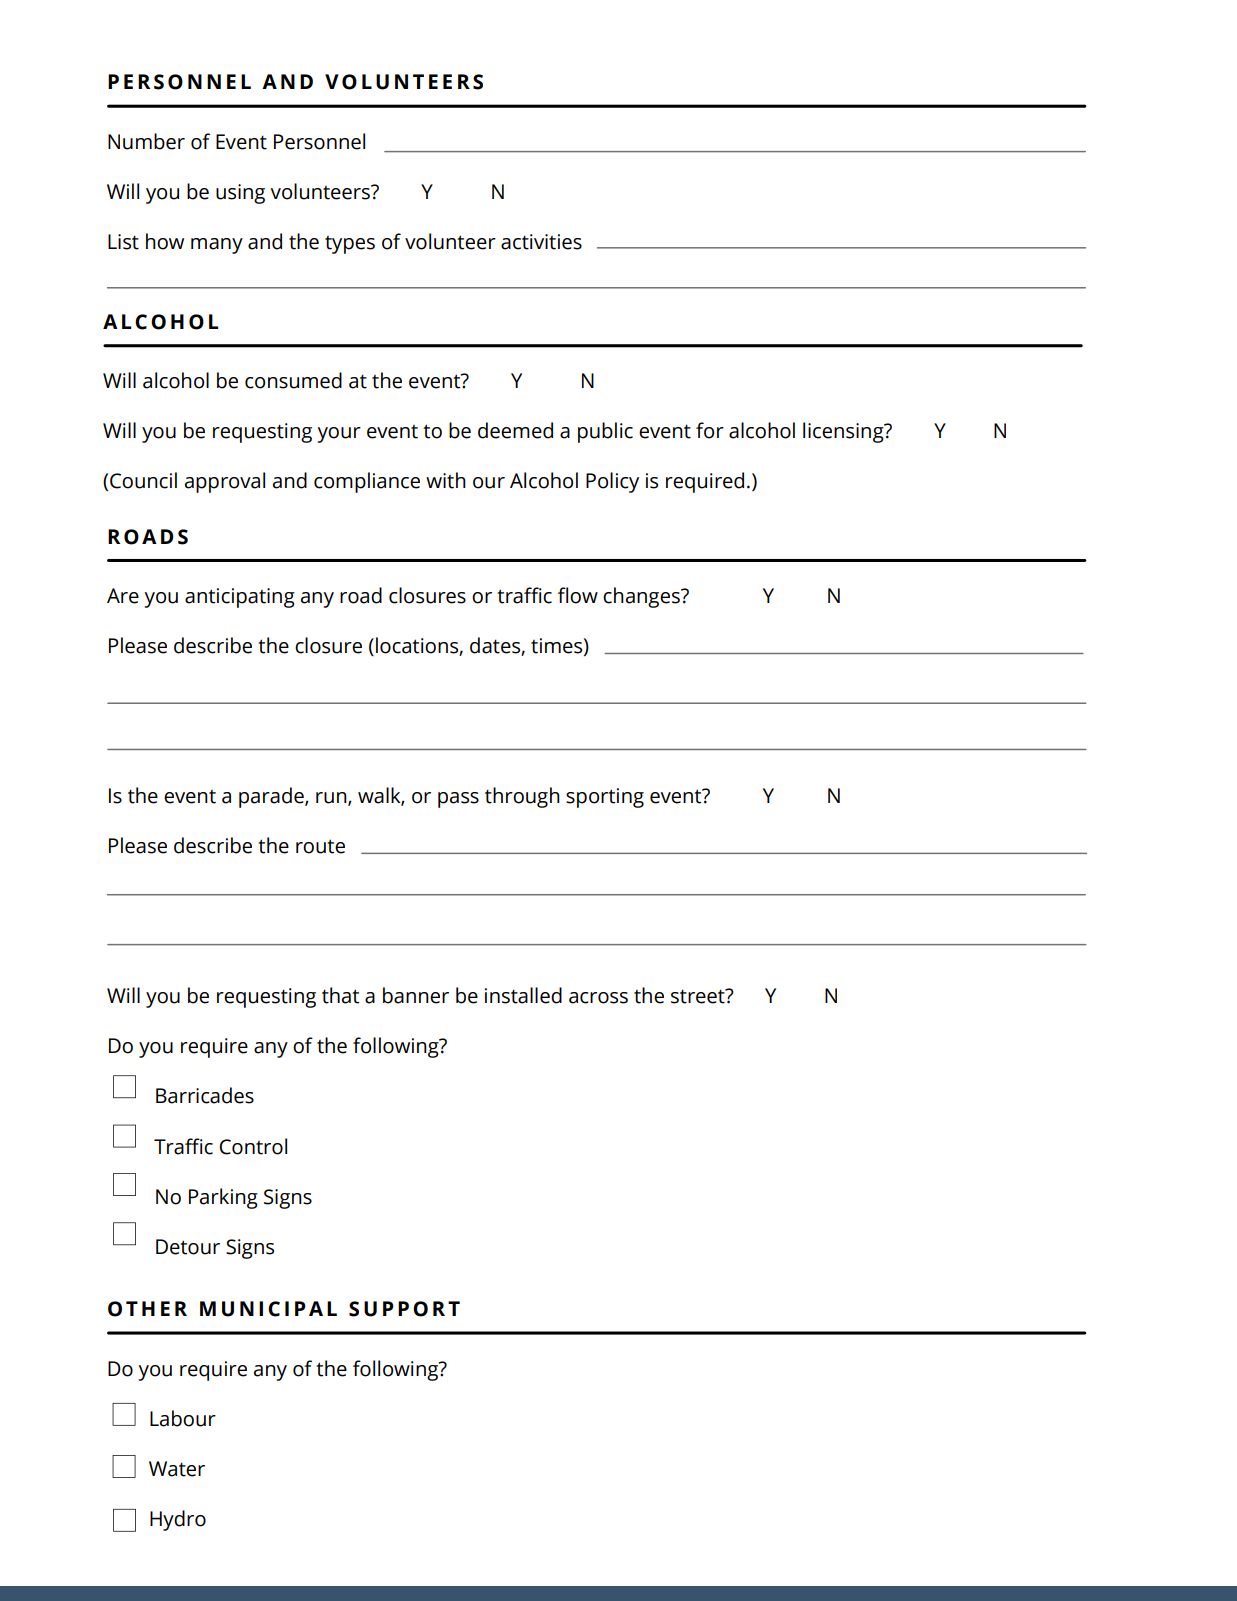 The image size is (1237, 1601). Describe the element at coordinates (240, 194) in the image. I see `using` at that location.
